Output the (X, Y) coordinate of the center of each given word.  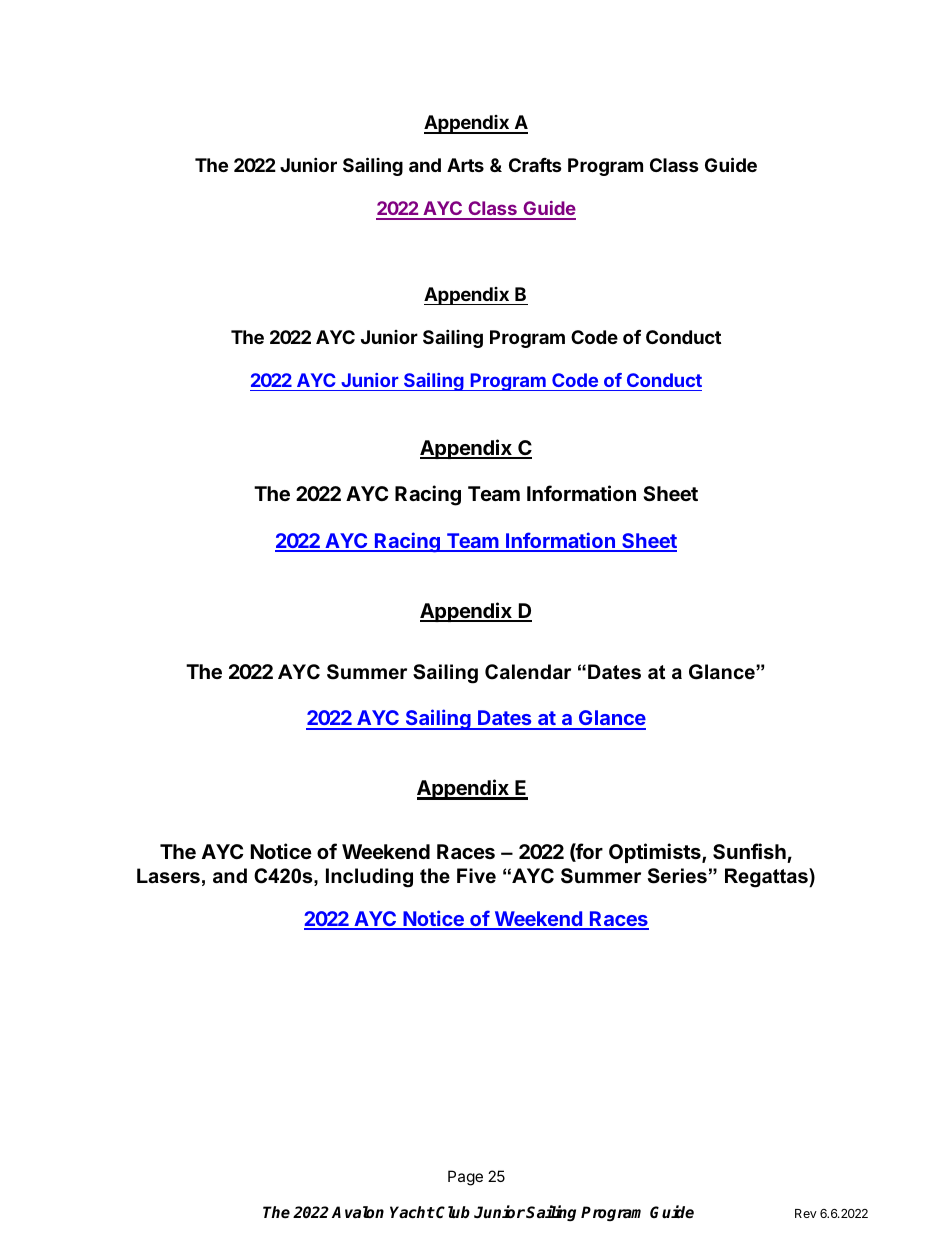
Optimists (656, 853)
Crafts (535, 165)
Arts (465, 165)
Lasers (168, 876)
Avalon (358, 1212)
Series (677, 876)
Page (465, 1178)
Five (476, 876)
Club (453, 1212)
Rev (806, 1213)
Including (369, 878)
